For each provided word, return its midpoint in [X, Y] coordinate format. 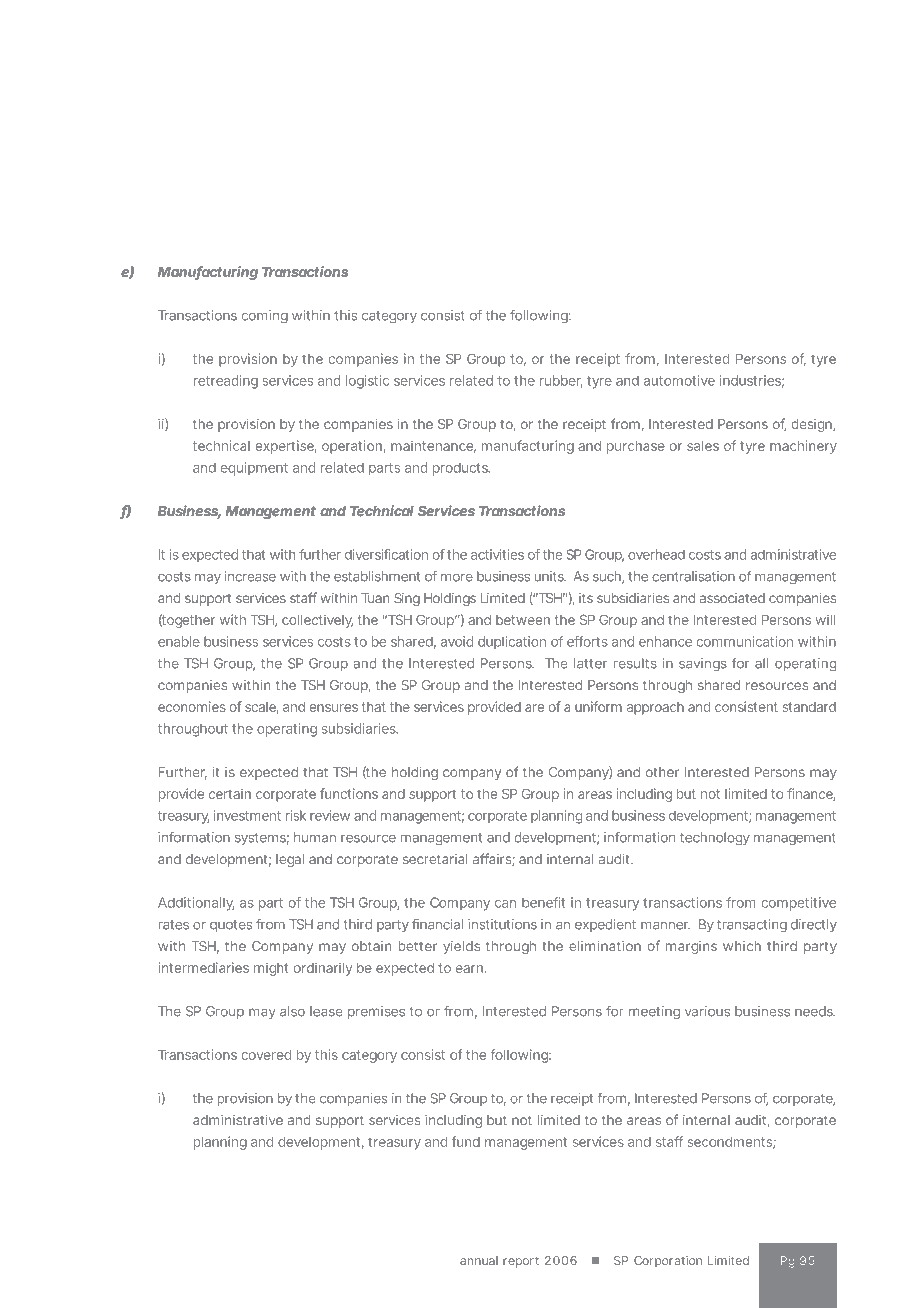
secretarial [435, 859]
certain [230, 793]
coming [264, 317]
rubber [561, 381]
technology [715, 839]
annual [479, 1260]
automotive [679, 380]
